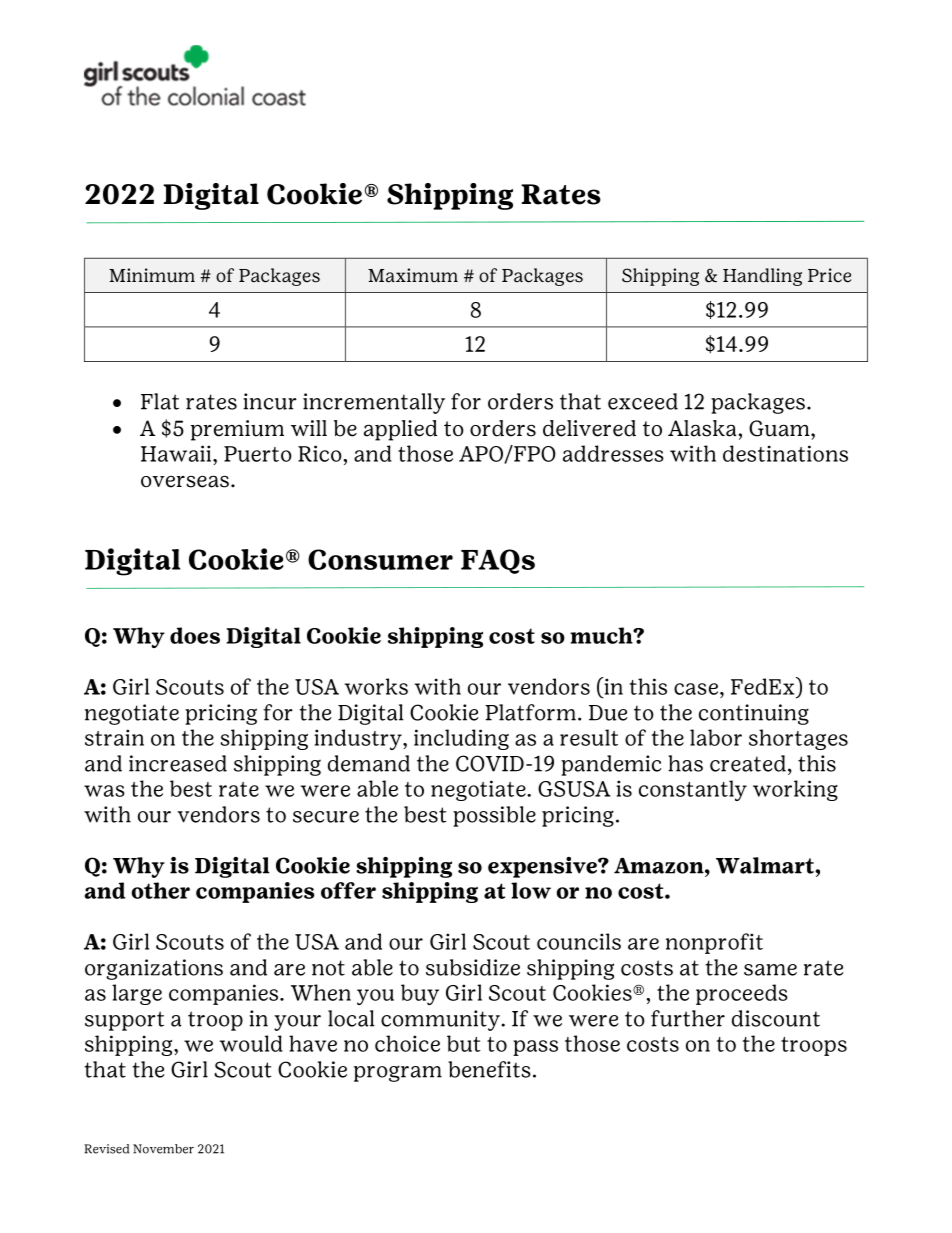  I want to click on discount, so click(776, 1018).
